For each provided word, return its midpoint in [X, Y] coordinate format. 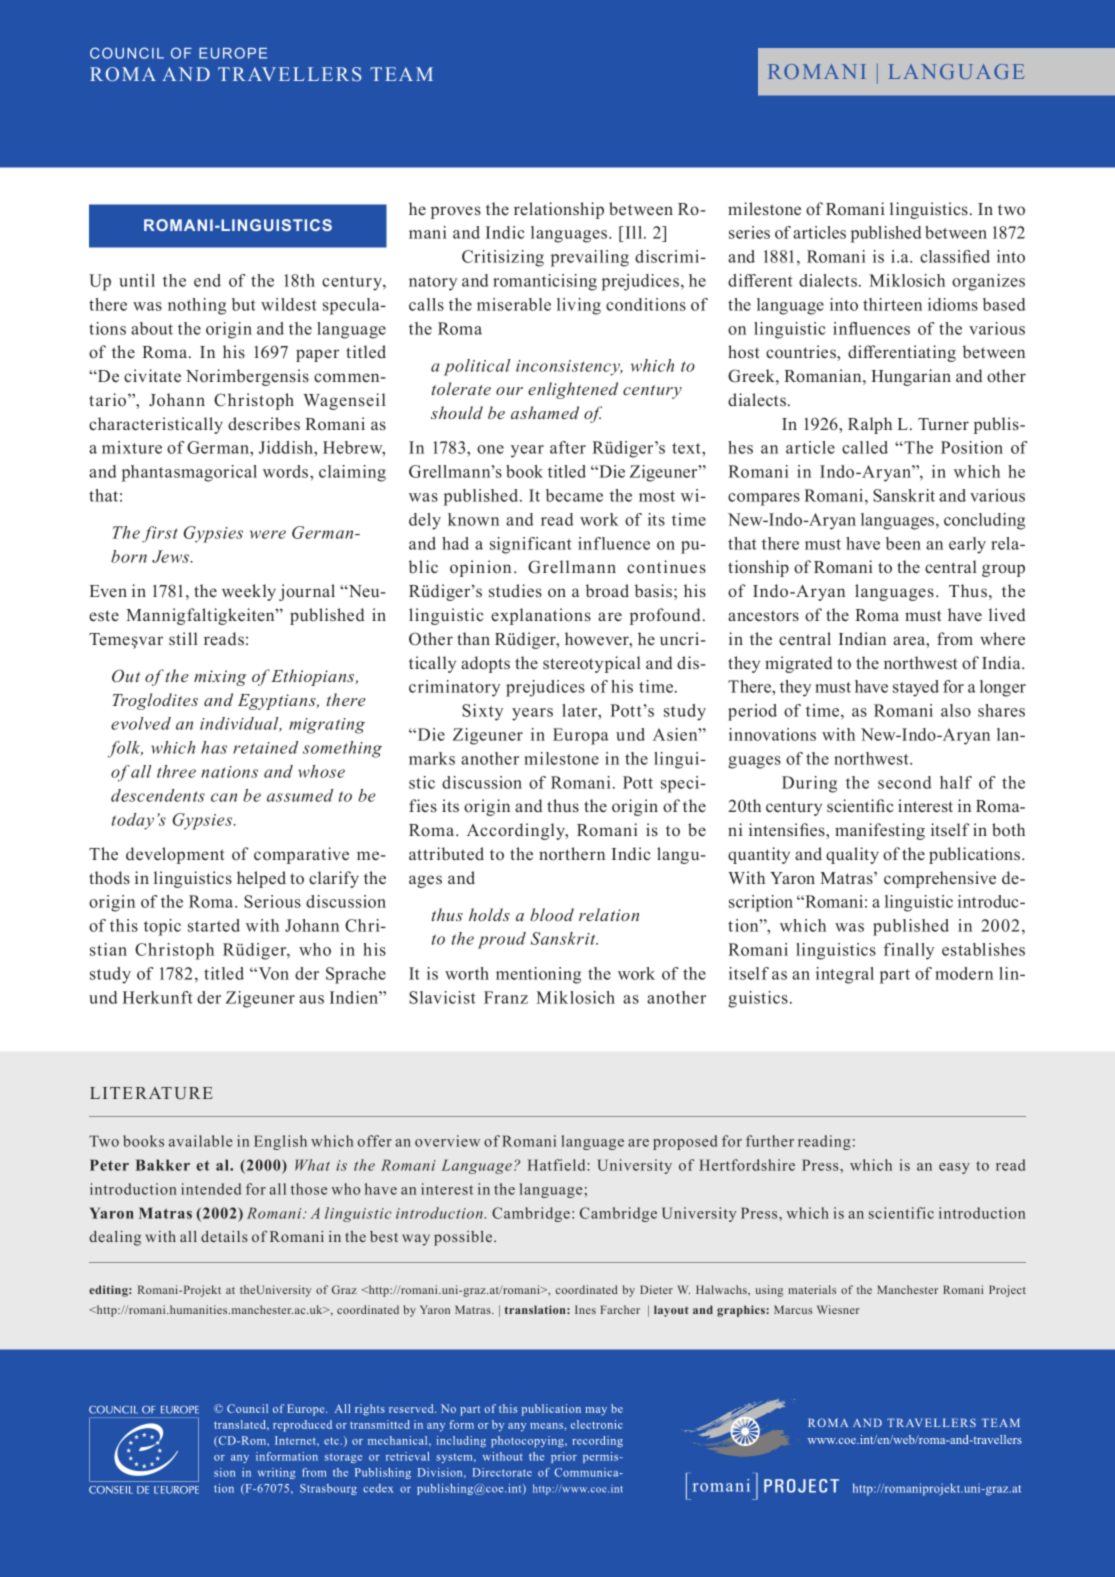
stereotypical [592, 664]
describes [264, 424]
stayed [916, 688]
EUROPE [233, 53]
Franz [506, 997]
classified [955, 256]
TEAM [401, 74]
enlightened [573, 390]
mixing [220, 678]
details [224, 1236]
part [895, 976]
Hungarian [911, 377]
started [214, 925]
